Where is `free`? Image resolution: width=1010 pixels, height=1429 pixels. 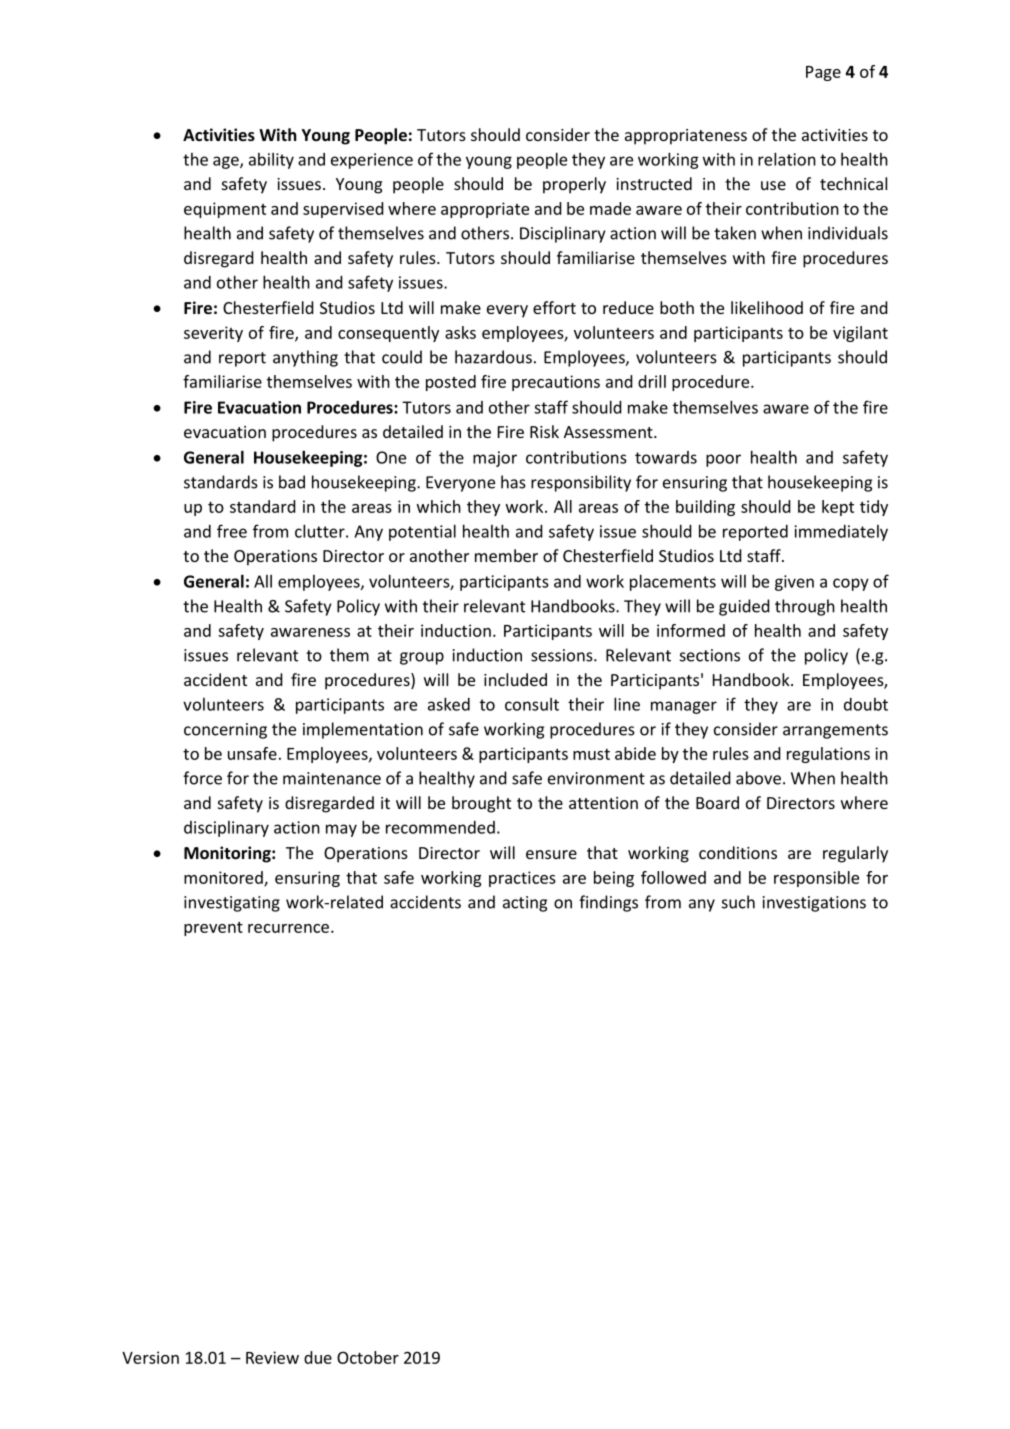 free is located at coordinates (232, 531).
